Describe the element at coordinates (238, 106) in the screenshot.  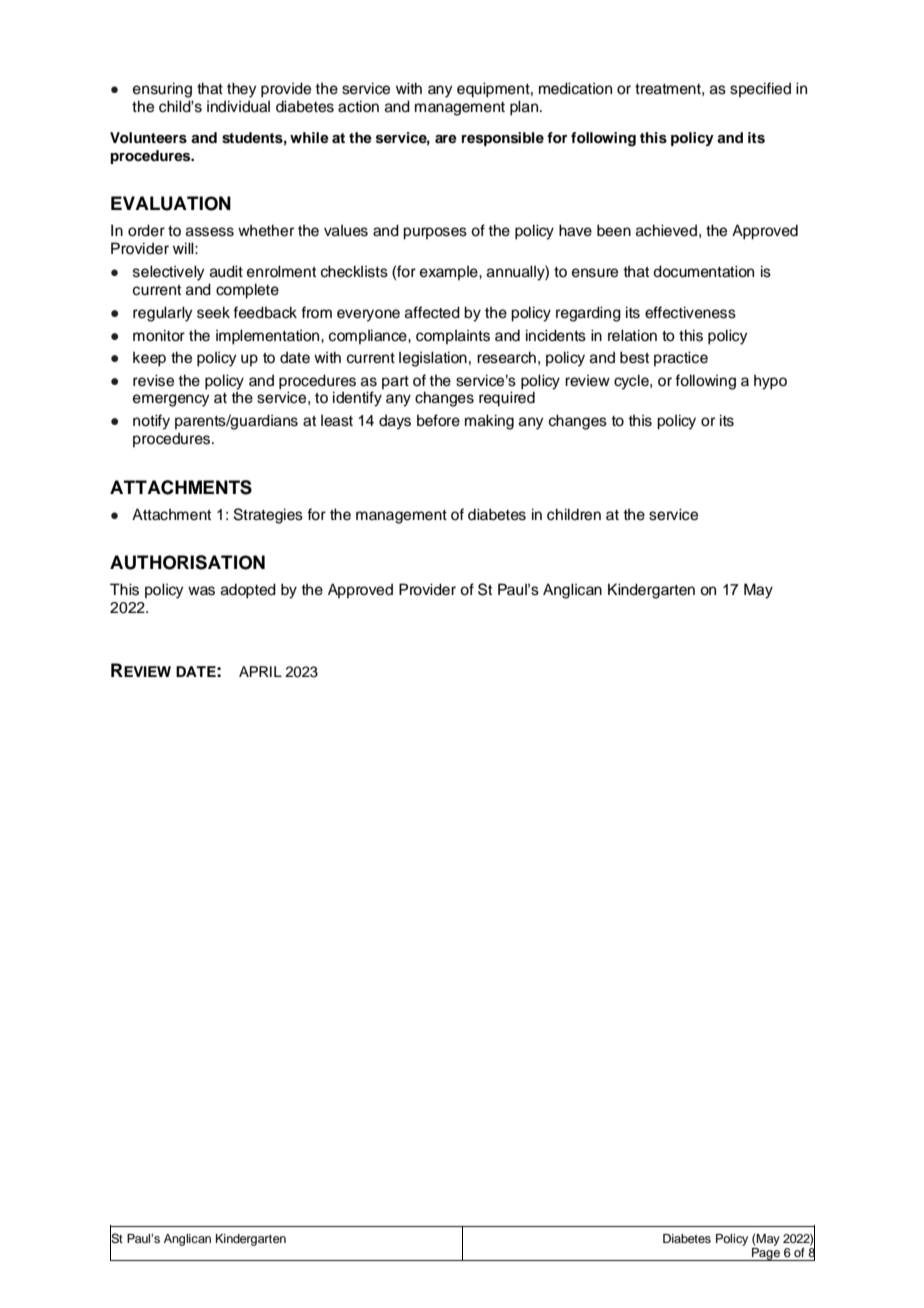
I see `individual` at that location.
